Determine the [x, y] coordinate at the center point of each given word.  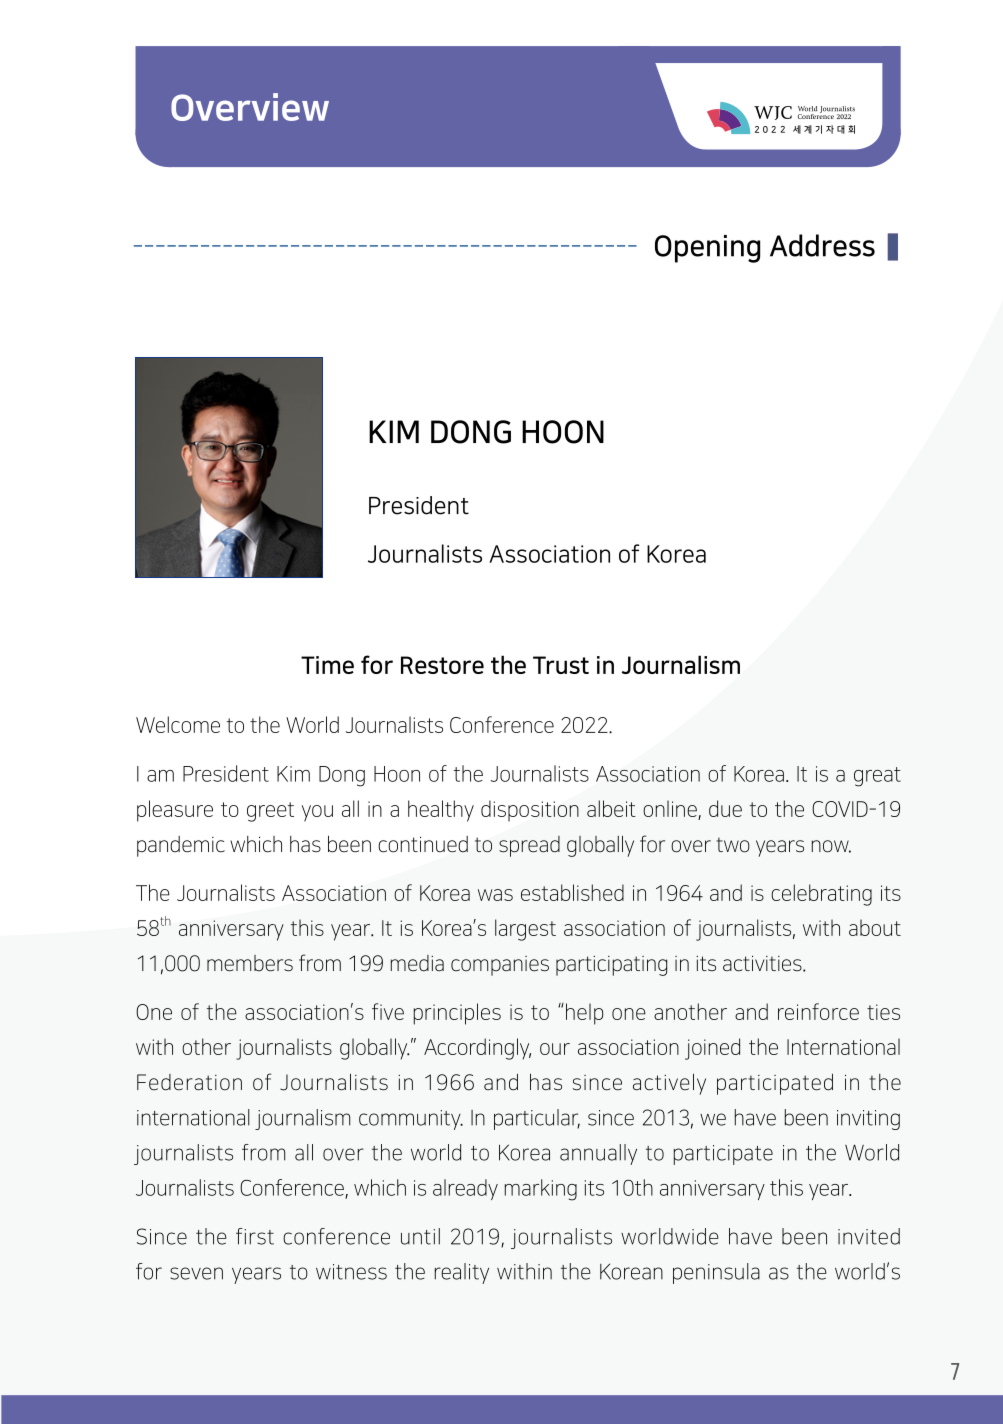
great [877, 777]
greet [270, 812]
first [255, 1236]
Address [822, 245]
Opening [707, 249]
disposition [530, 811]
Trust [561, 665]
